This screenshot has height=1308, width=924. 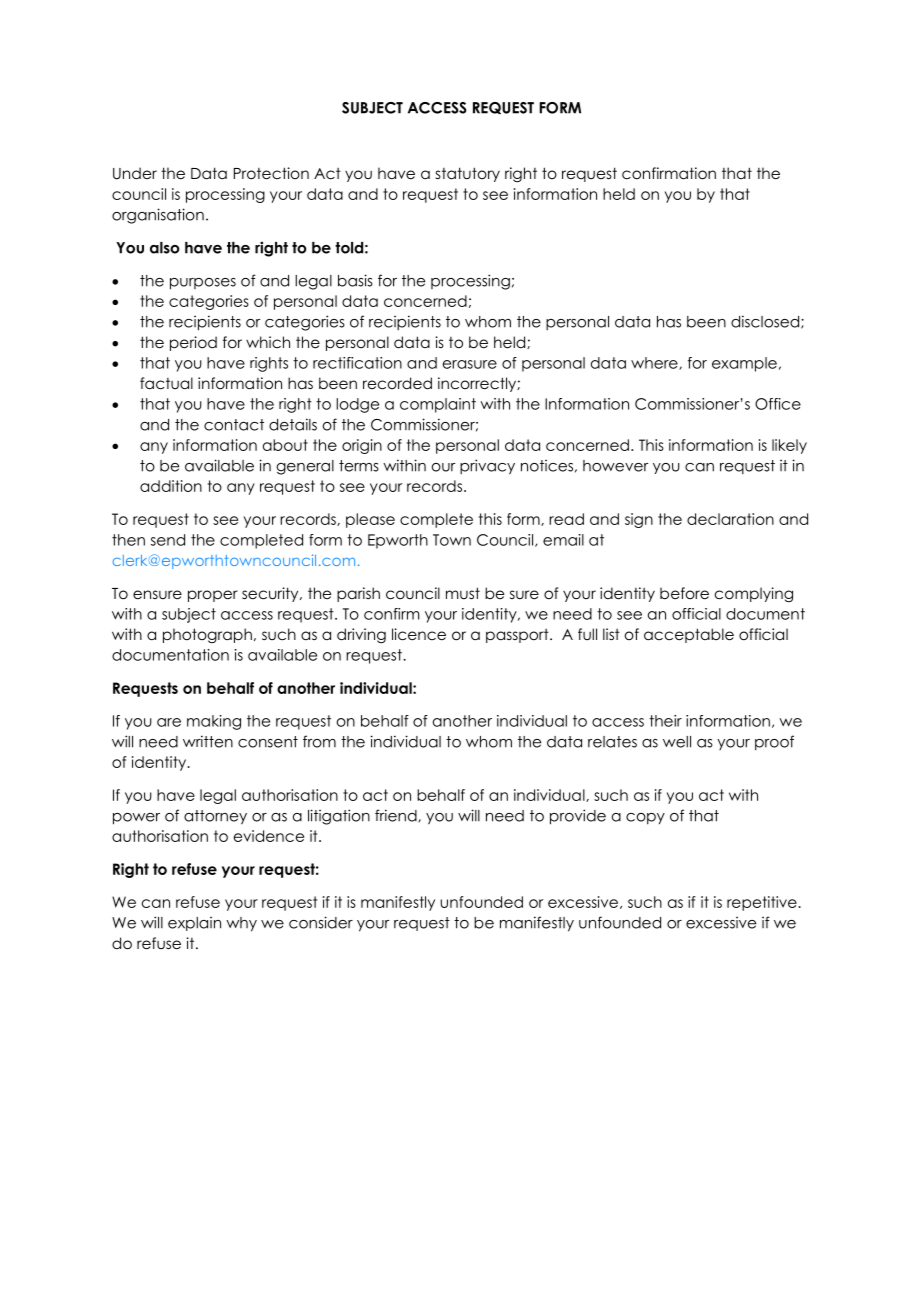 What do you see at coordinates (468, 174) in the screenshot?
I see `statutory` at bounding box center [468, 174].
